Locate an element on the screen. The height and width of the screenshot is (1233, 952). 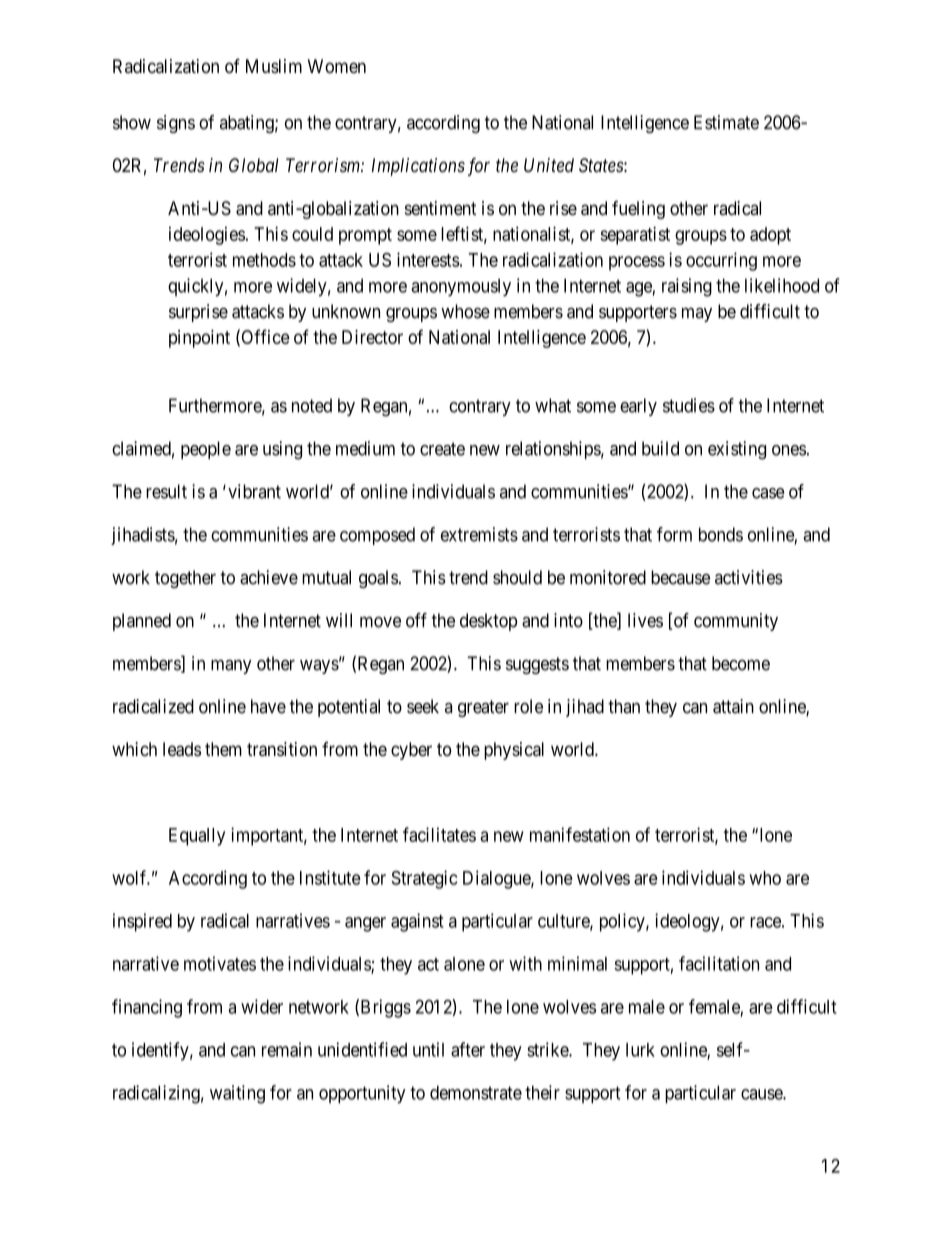
after is located at coordinates (468, 1049).
